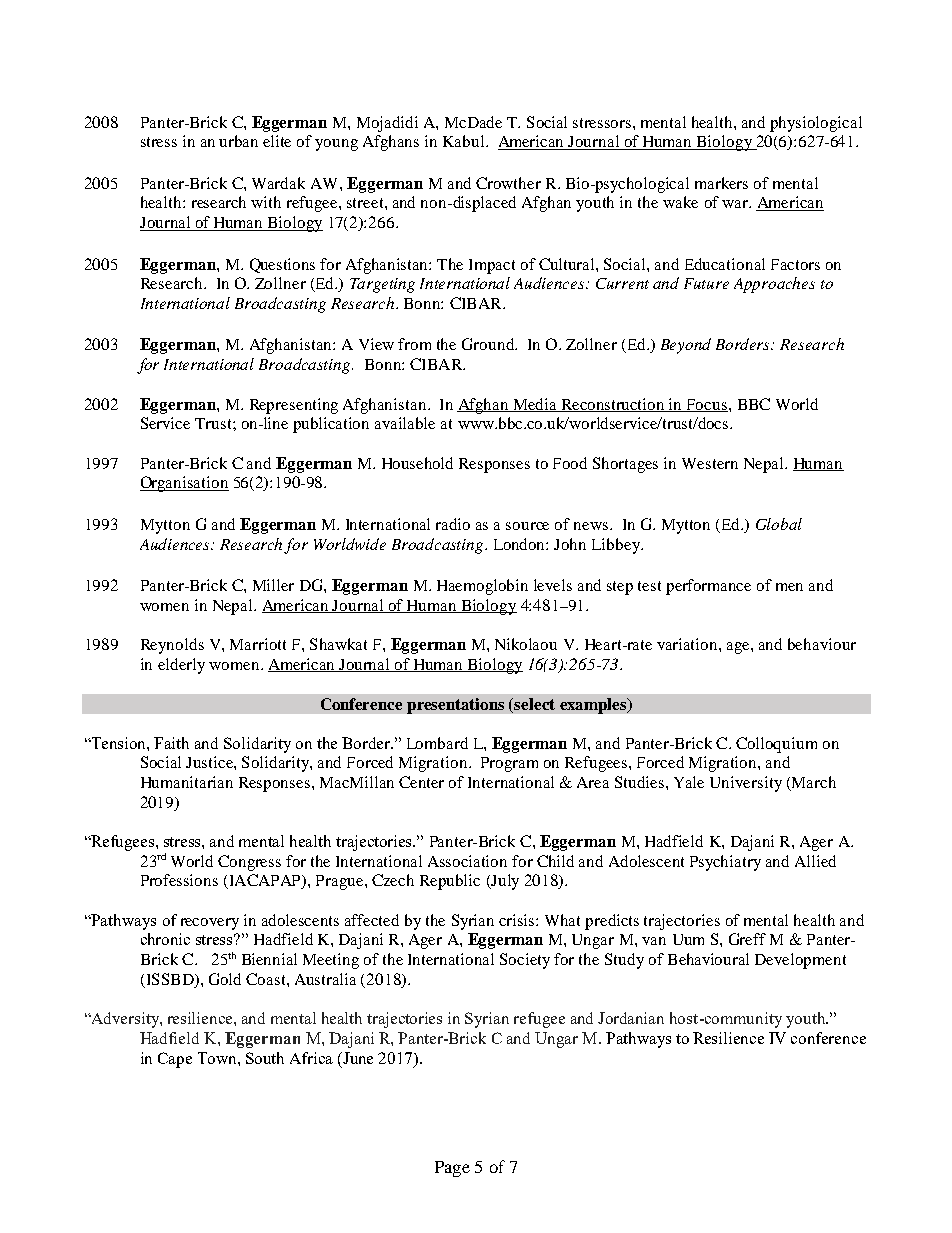 The height and width of the screenshot is (1233, 952). What do you see at coordinates (265, 1058) in the screenshot?
I see `South` at bounding box center [265, 1058].
